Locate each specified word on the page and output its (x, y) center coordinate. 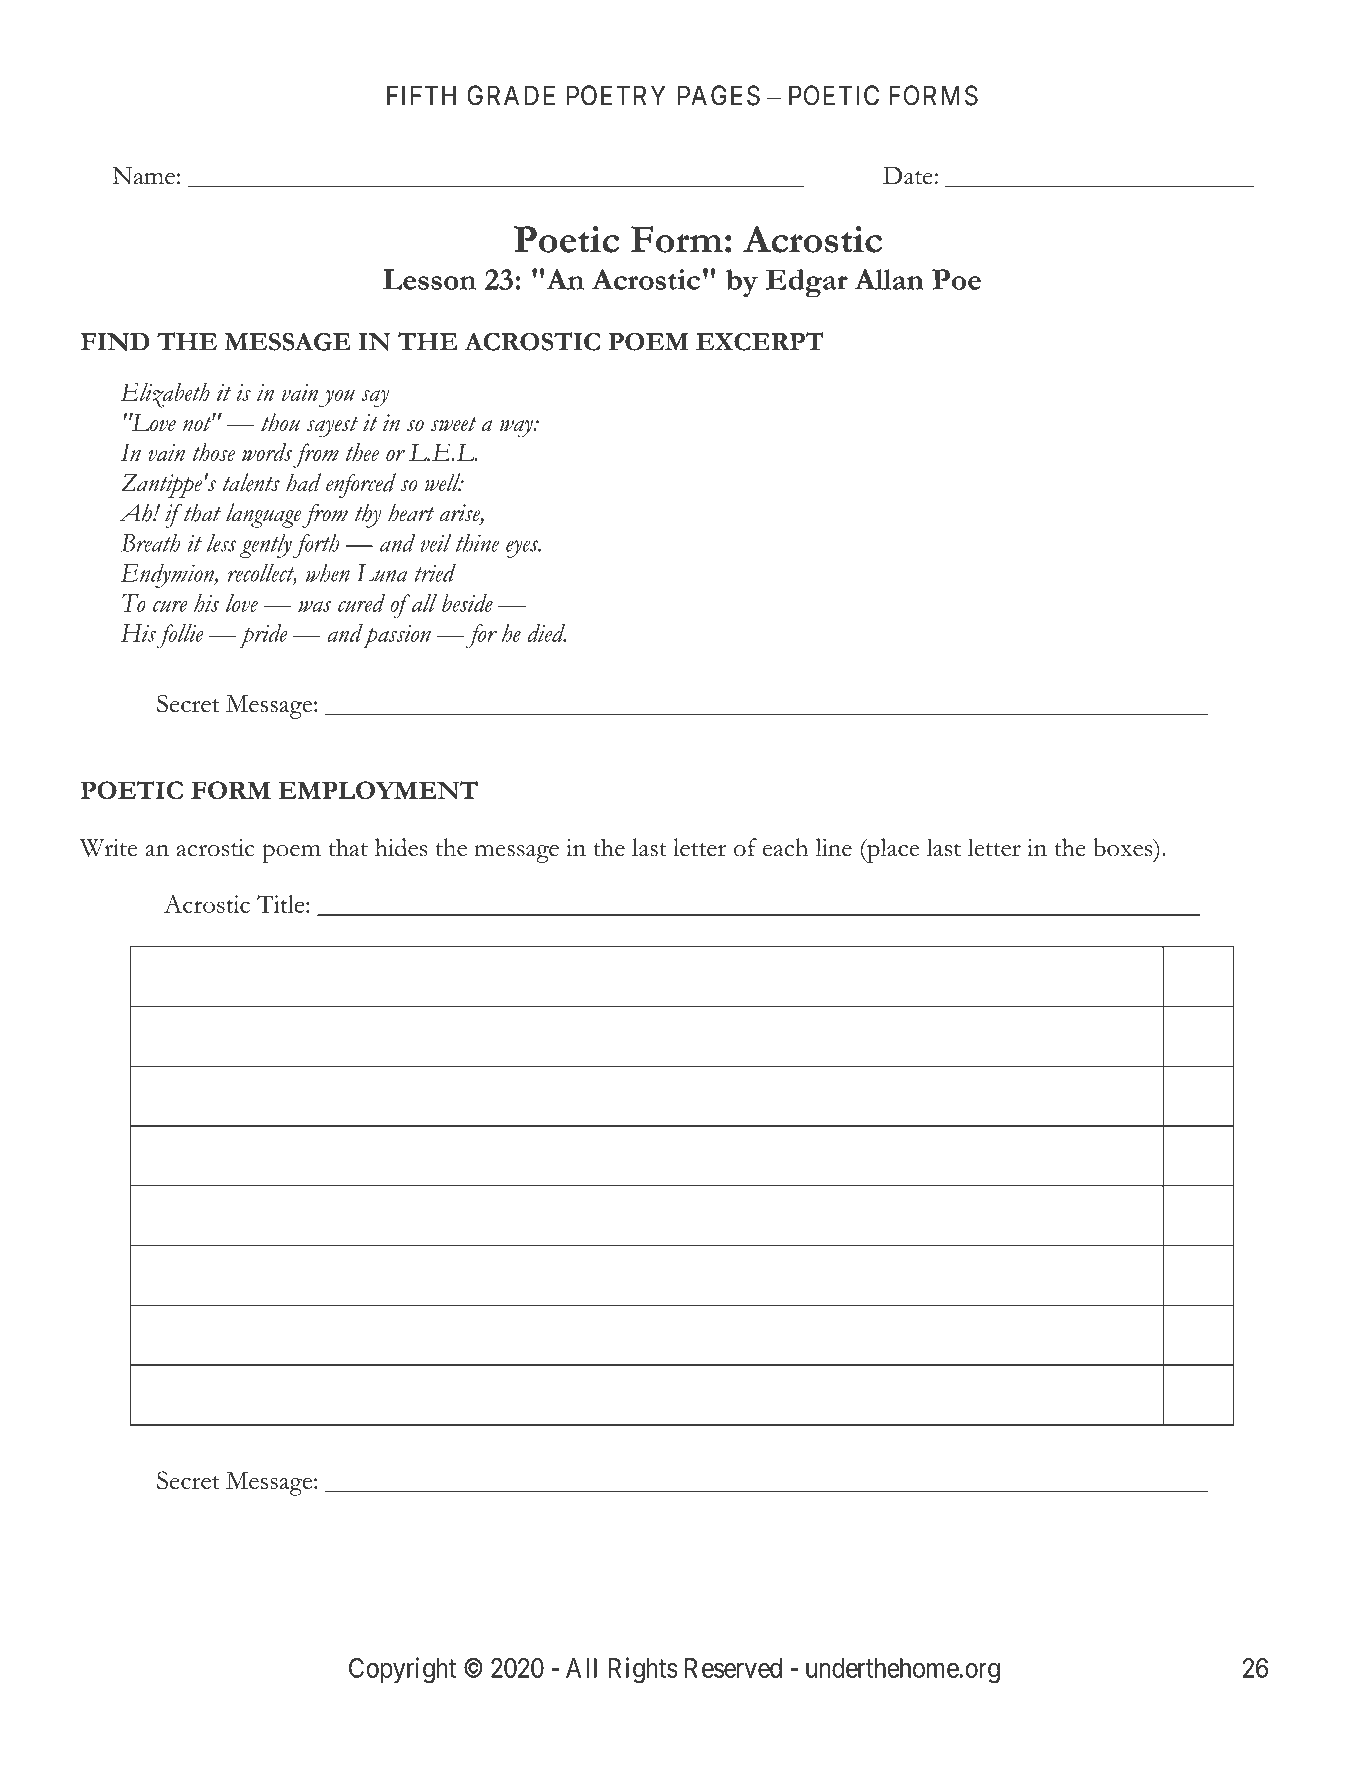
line (833, 847)
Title (282, 904)
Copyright (402, 1670)
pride (263, 636)
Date (908, 175)
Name (144, 176)
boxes (1124, 847)
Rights (643, 1670)
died (546, 633)
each (785, 847)
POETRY (616, 95)
